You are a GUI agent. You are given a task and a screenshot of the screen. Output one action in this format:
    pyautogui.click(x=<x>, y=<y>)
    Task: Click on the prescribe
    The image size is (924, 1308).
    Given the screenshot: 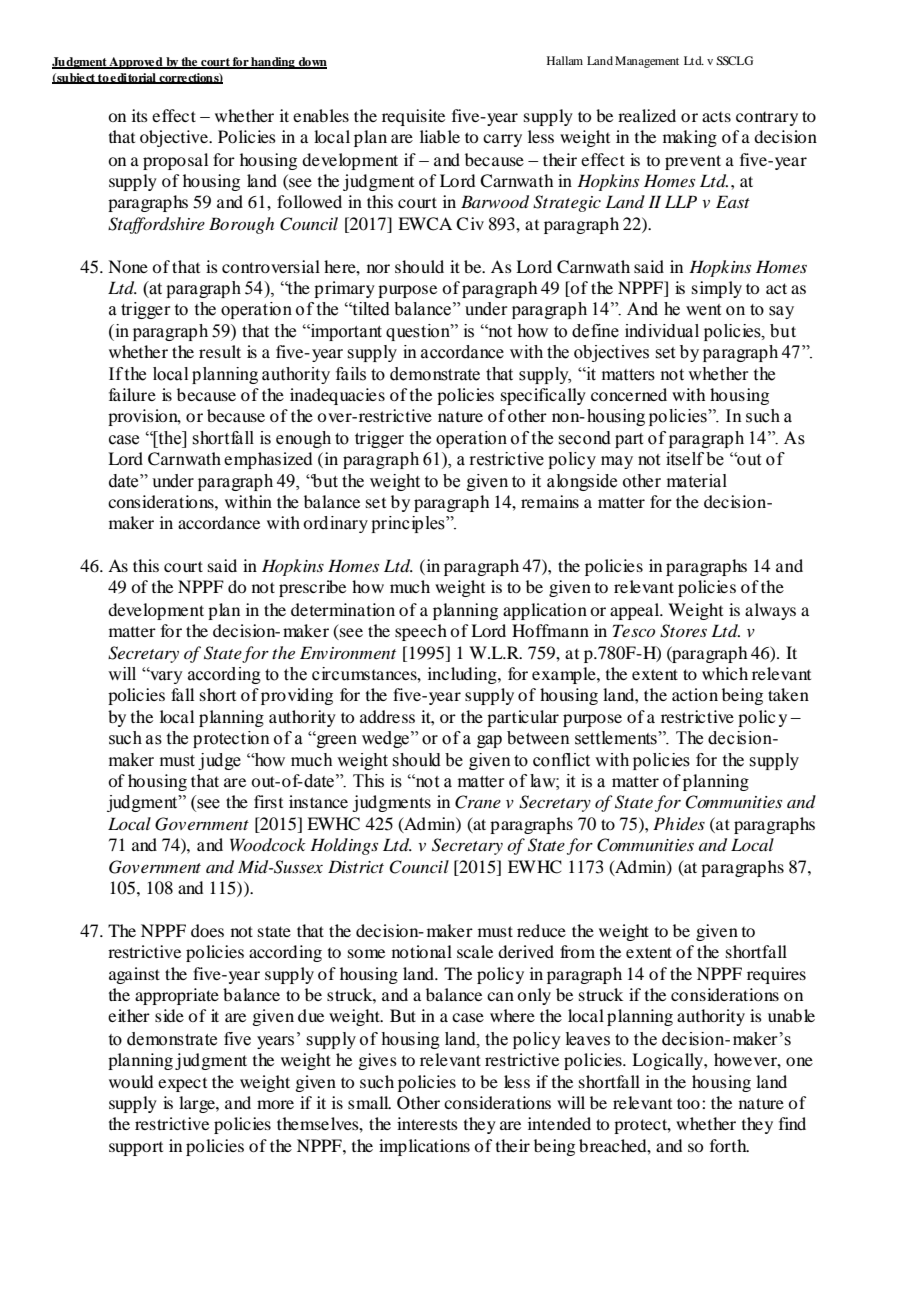 What is the action you would take?
    pyautogui.click(x=312, y=588)
